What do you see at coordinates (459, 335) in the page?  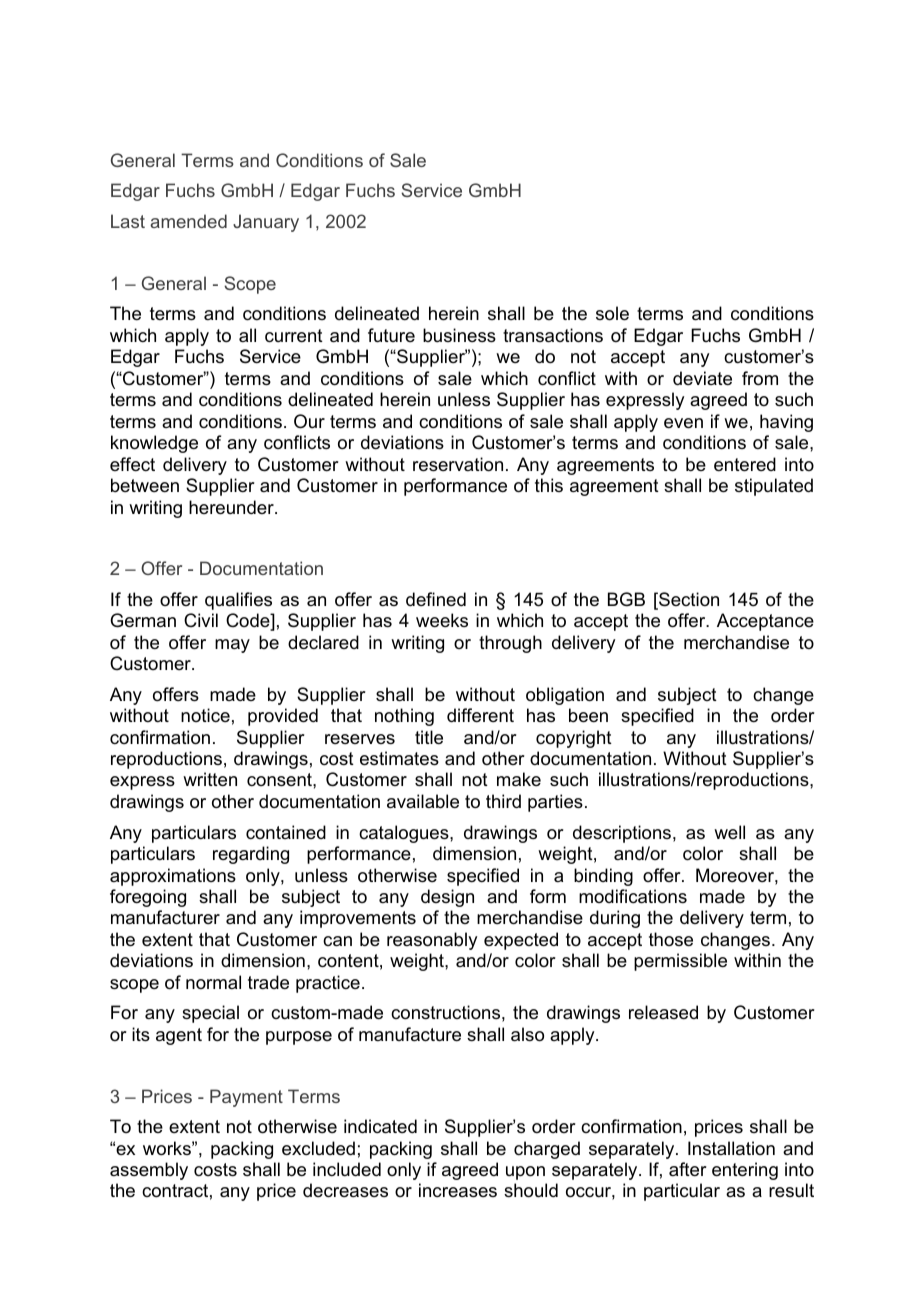 I see `business` at bounding box center [459, 335].
